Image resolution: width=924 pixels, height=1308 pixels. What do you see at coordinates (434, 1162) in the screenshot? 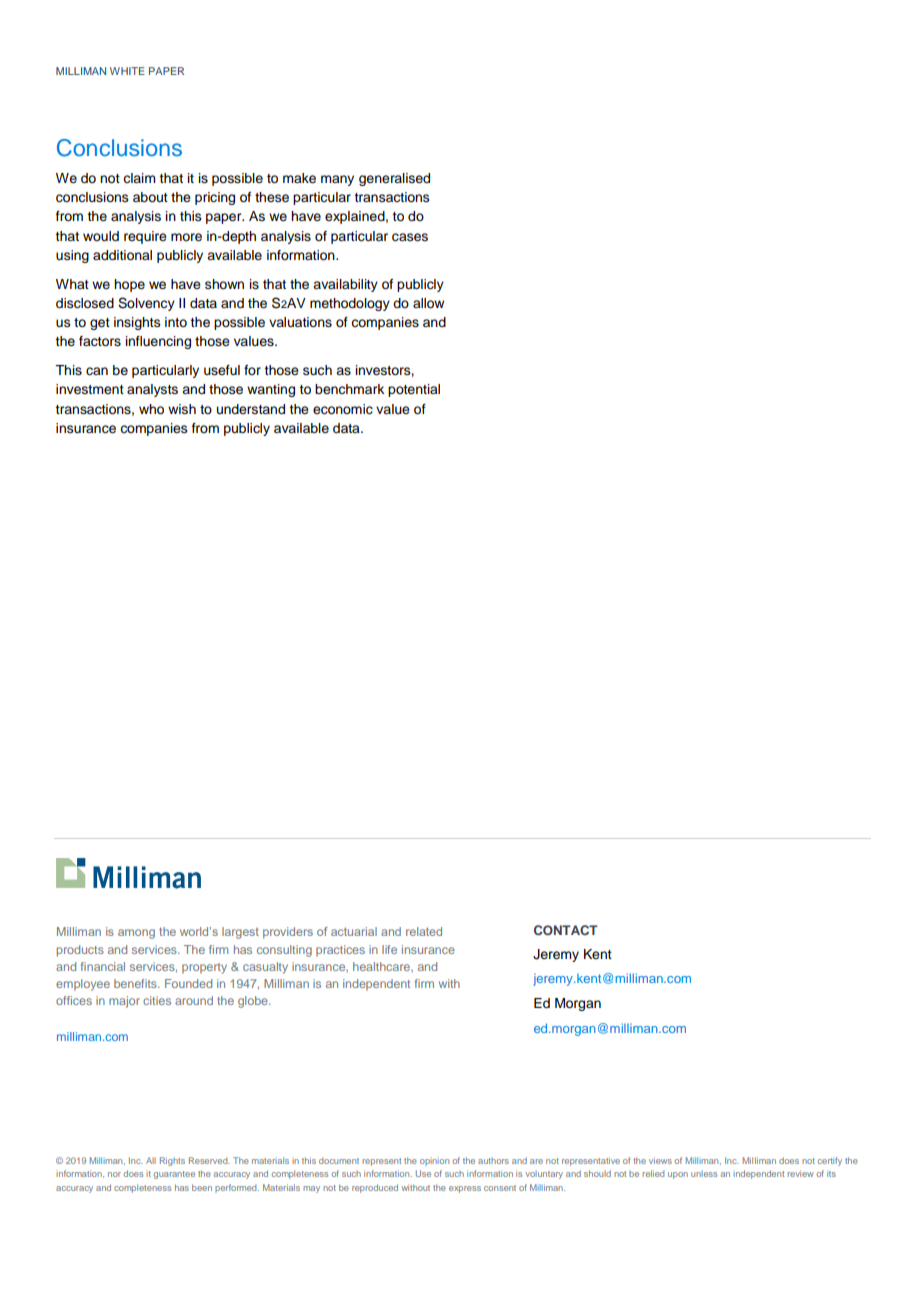
I see `opinion` at bounding box center [434, 1162].
